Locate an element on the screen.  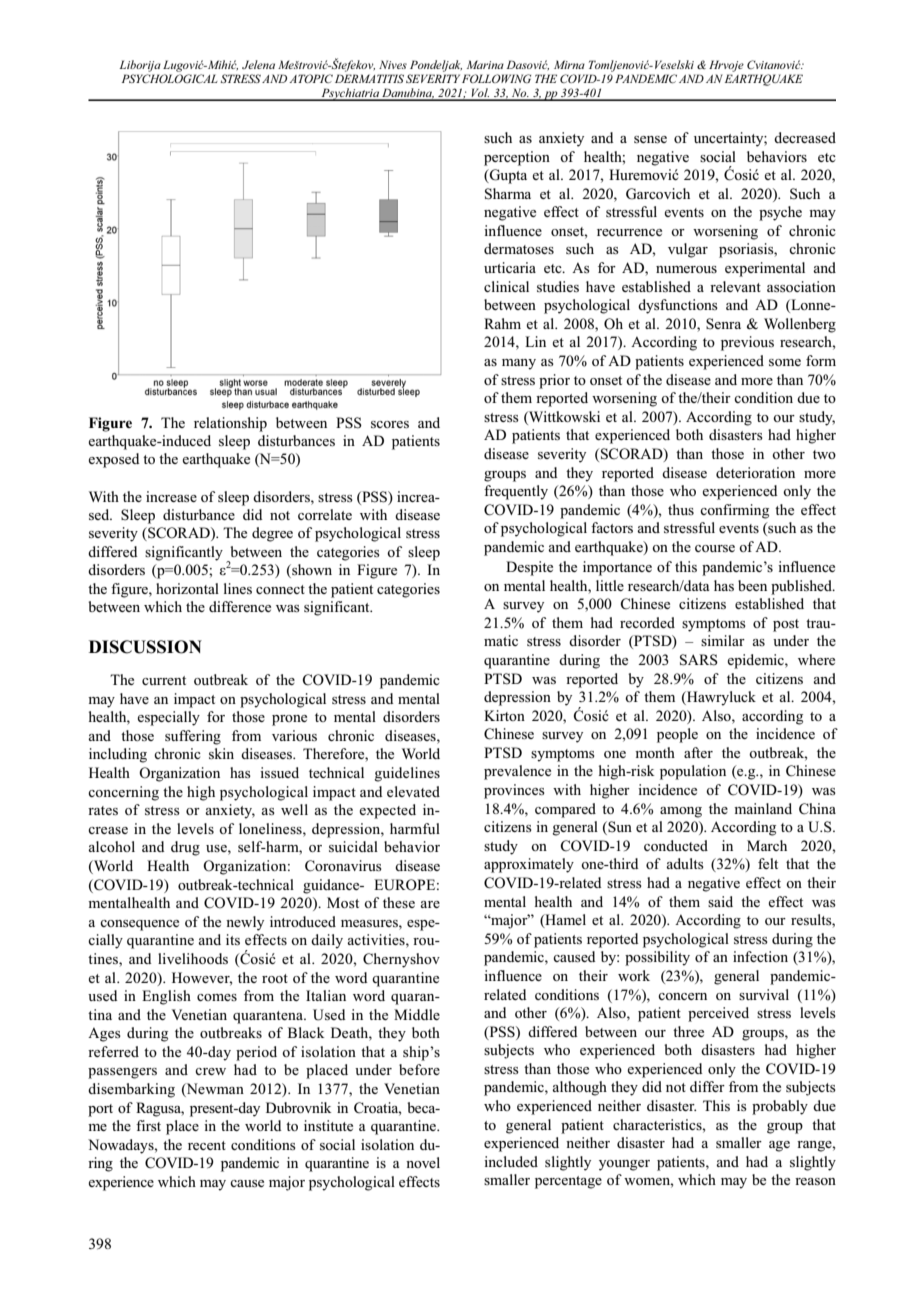
recent is located at coordinates (207, 1145).
